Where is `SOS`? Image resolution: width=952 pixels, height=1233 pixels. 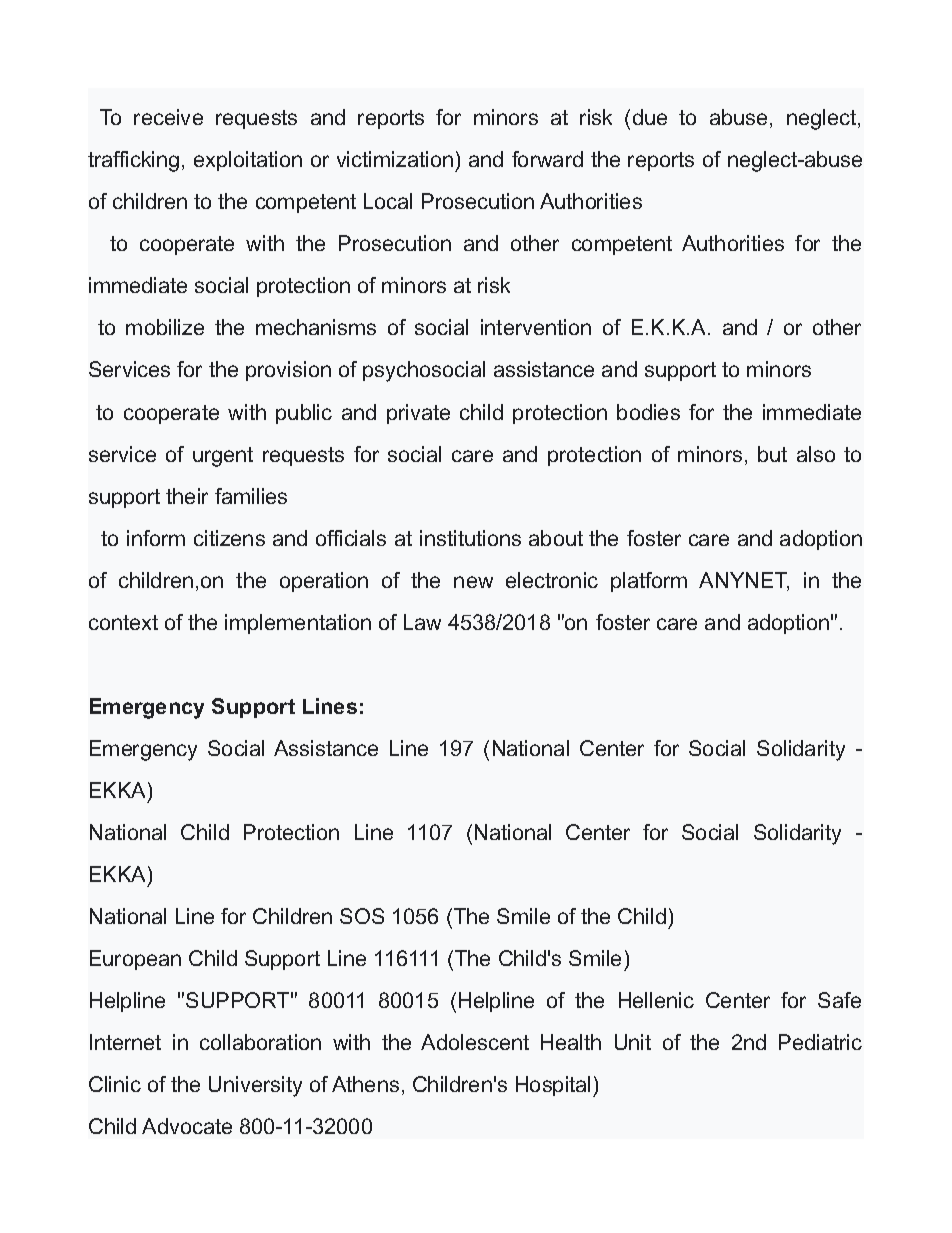 SOS is located at coordinates (362, 916).
